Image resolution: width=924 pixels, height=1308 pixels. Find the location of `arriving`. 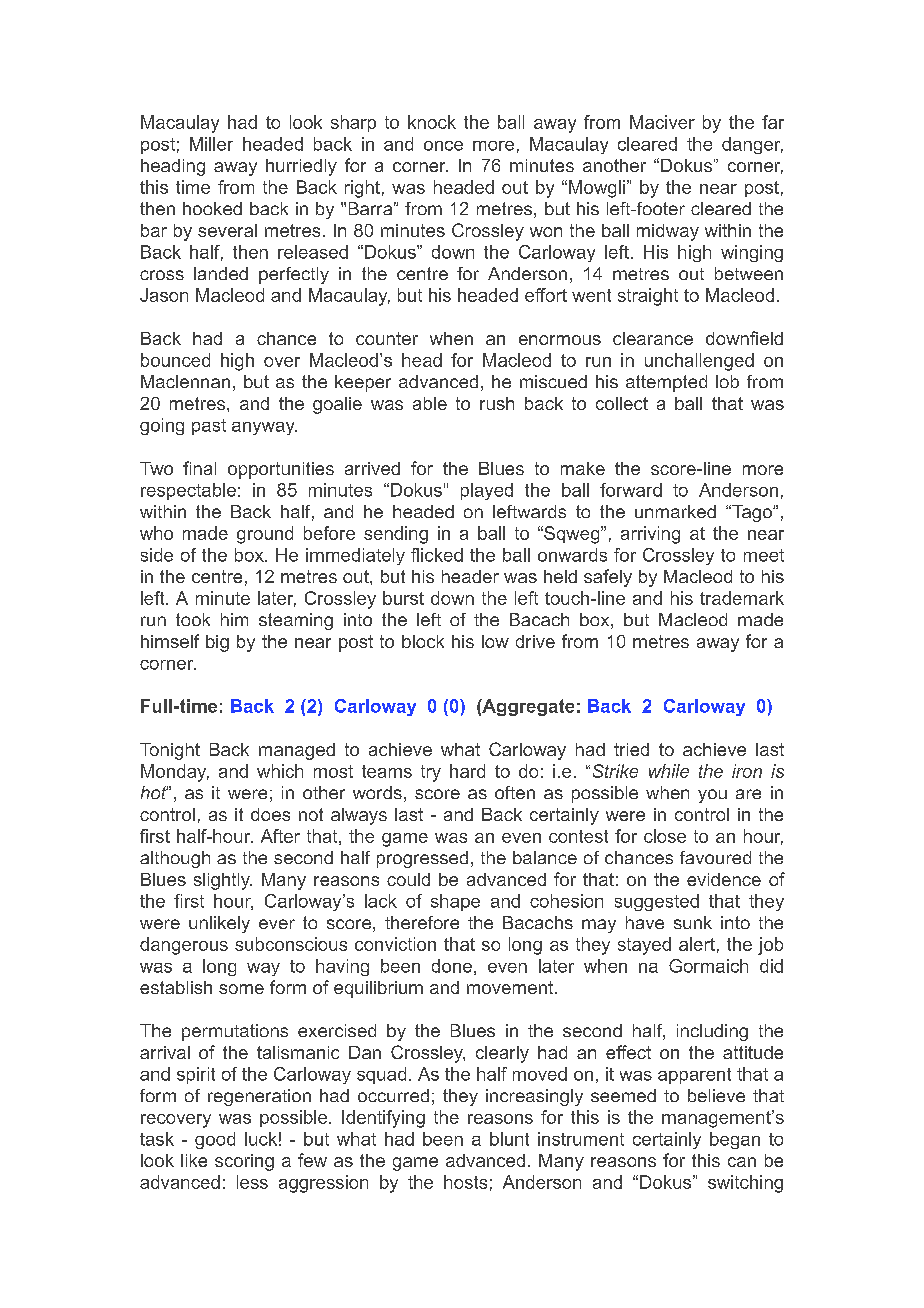

arriving is located at coordinates (650, 535).
